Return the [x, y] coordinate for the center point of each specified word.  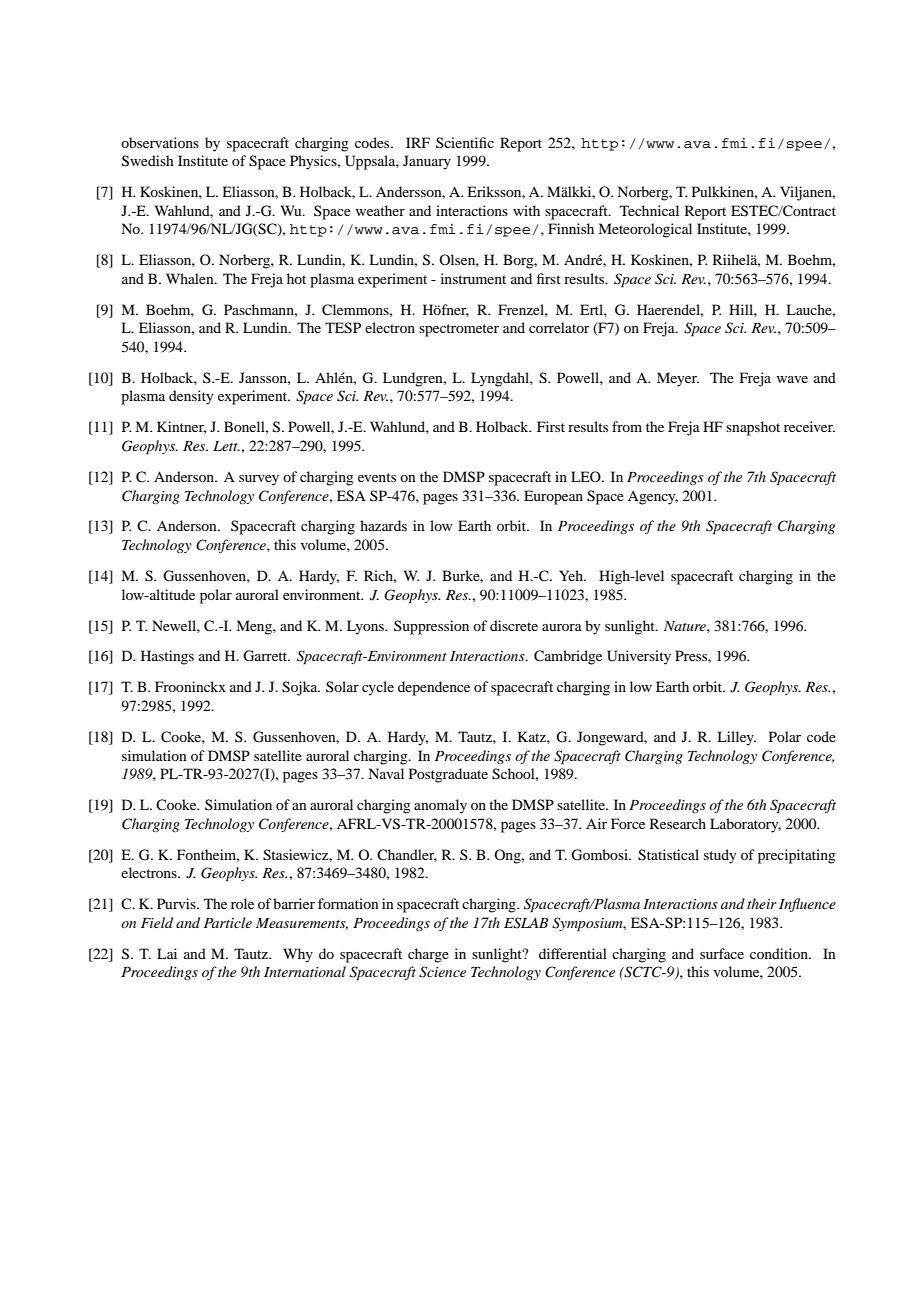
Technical [649, 210]
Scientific [465, 142]
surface [722, 953]
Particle [228, 922]
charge [428, 955]
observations [160, 142]
